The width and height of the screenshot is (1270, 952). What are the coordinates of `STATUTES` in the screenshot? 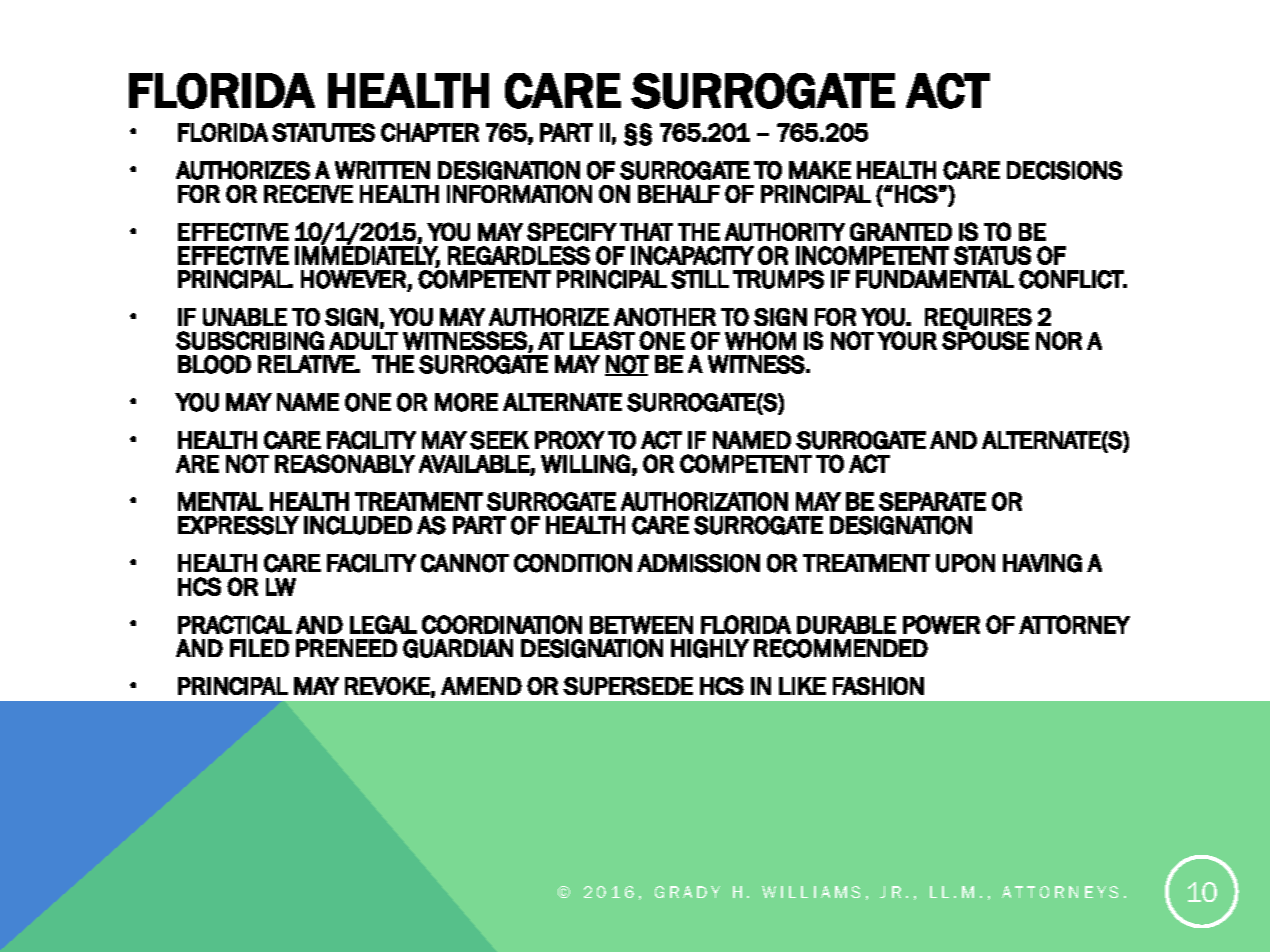 It's located at (323, 132).
